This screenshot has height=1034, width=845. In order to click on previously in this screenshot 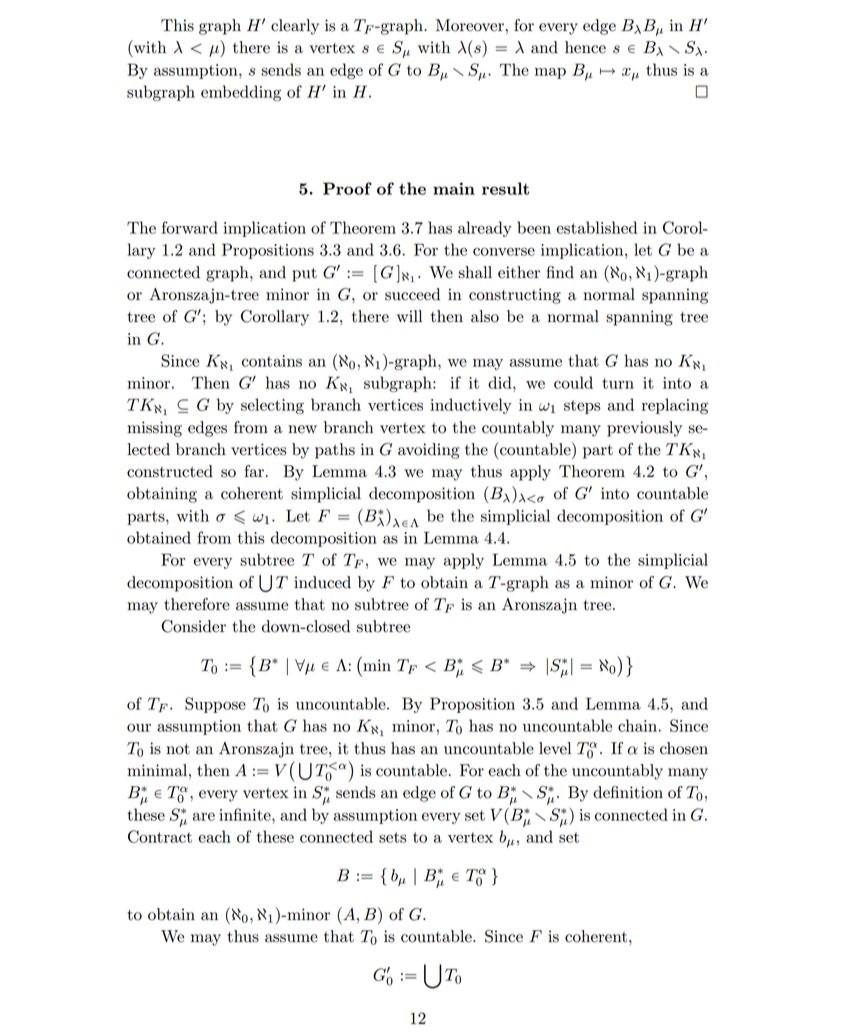, I will do `click(644, 429)`.
